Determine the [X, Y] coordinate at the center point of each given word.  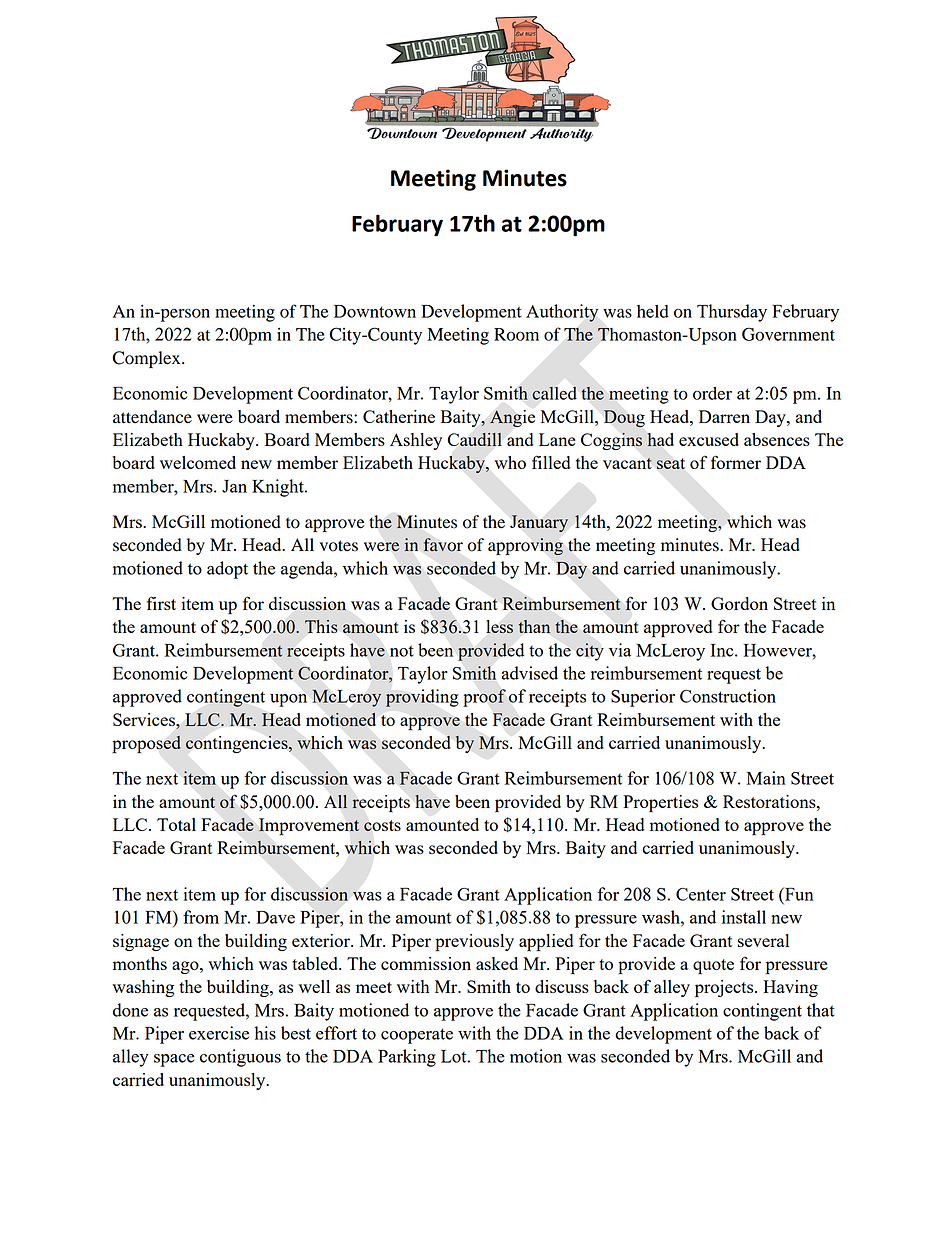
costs [382, 825]
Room [516, 334]
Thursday [732, 313]
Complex [148, 359]
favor [443, 545]
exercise [219, 1033]
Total [176, 824]
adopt [227, 570]
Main [766, 778]
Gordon [739, 603]
